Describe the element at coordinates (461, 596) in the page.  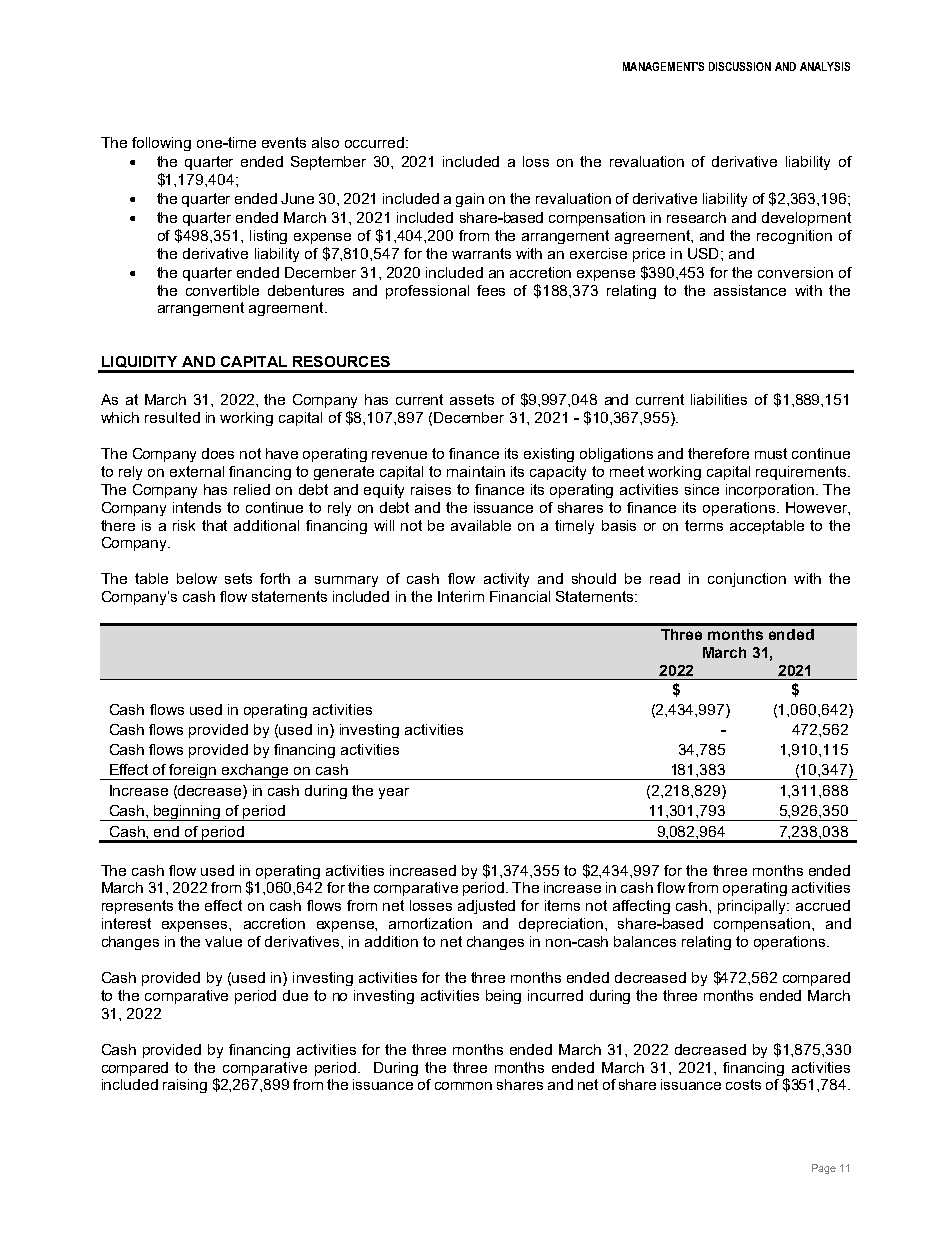
I see `Interim` at that location.
